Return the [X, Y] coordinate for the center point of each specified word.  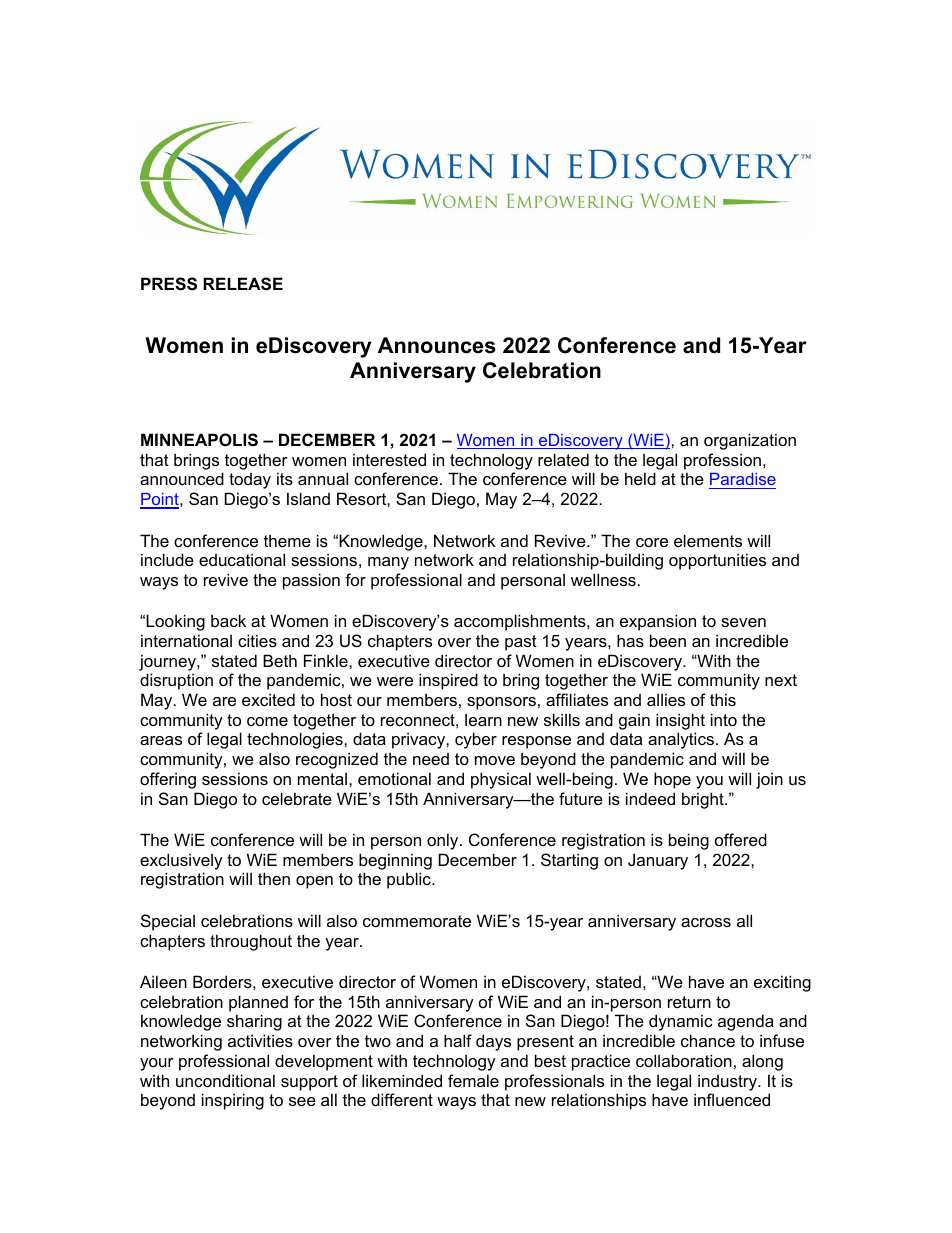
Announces [437, 345]
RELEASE [243, 284]
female [473, 1080]
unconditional [225, 1080]
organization [750, 441]
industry [729, 1082]
